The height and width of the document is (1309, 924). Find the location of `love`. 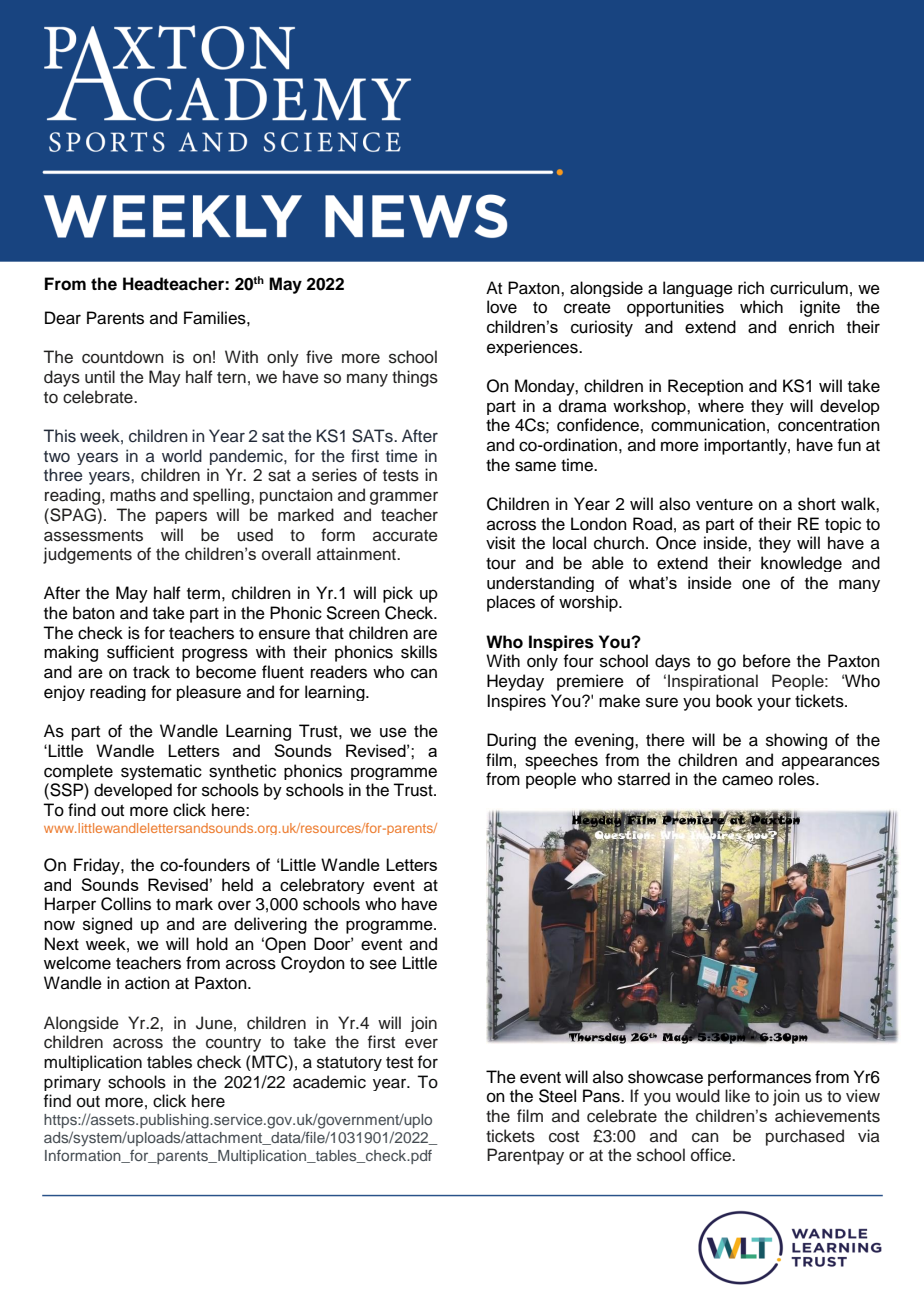

love is located at coordinates (502, 307).
